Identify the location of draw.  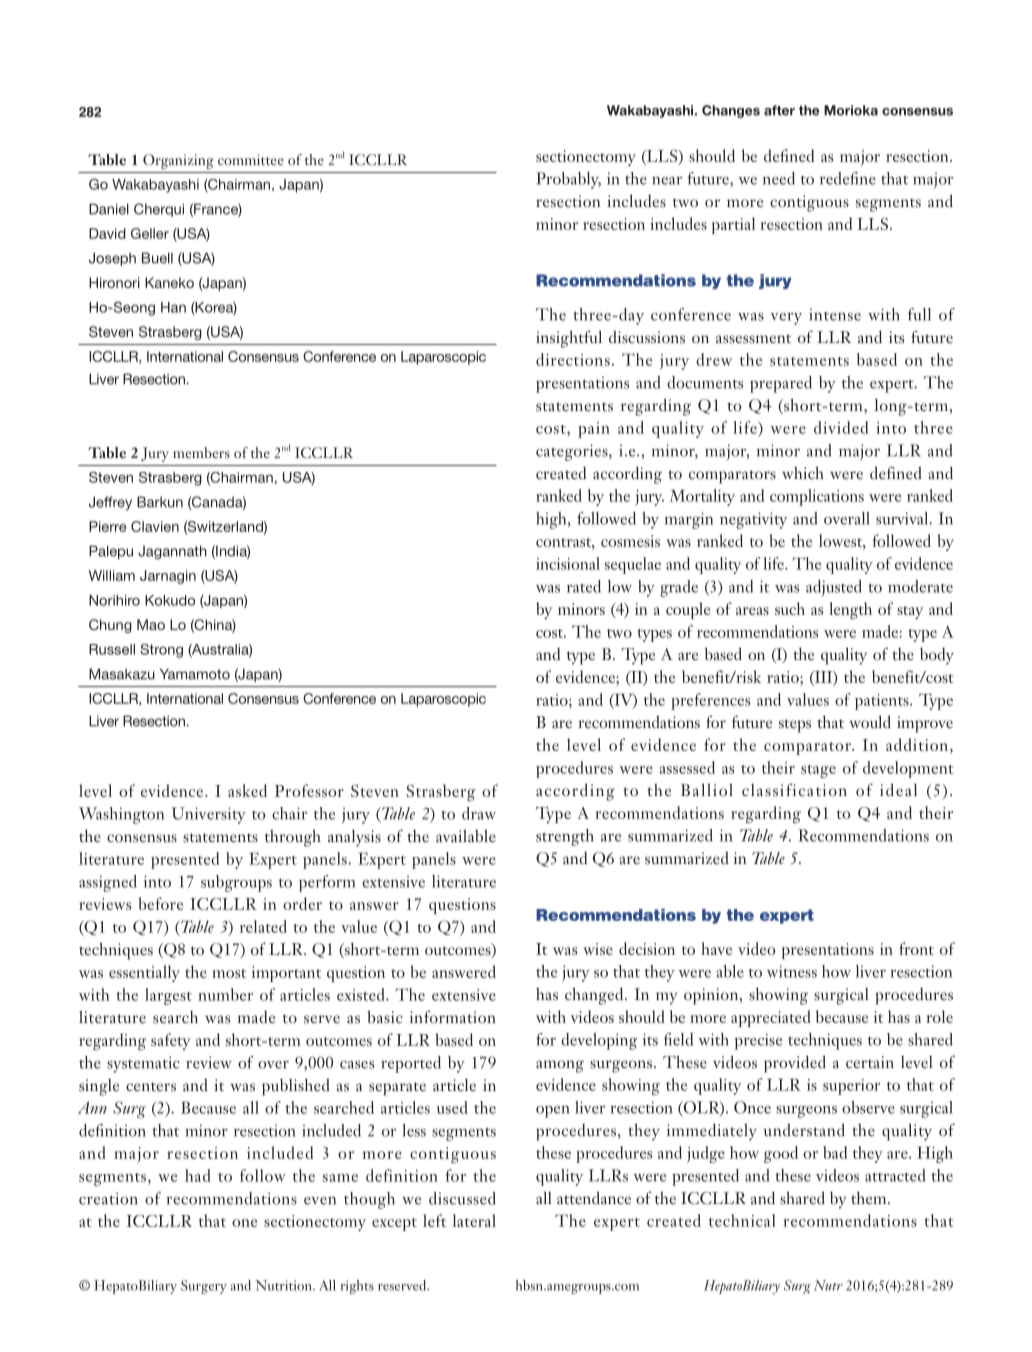
(479, 813).
